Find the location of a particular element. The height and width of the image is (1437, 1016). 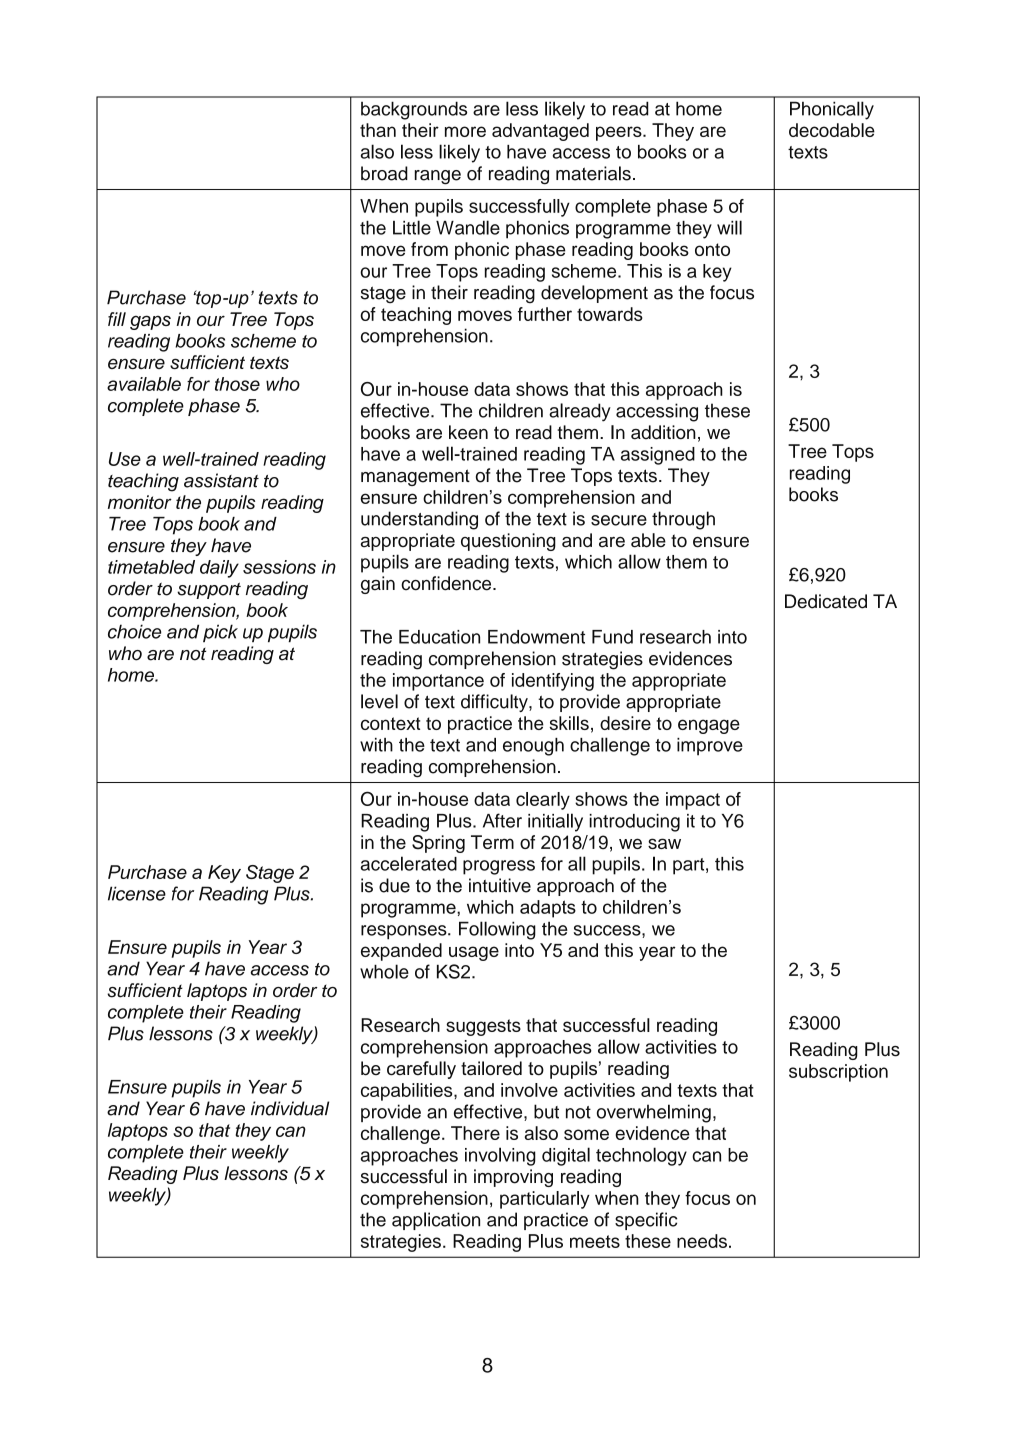

engage is located at coordinates (709, 726).
